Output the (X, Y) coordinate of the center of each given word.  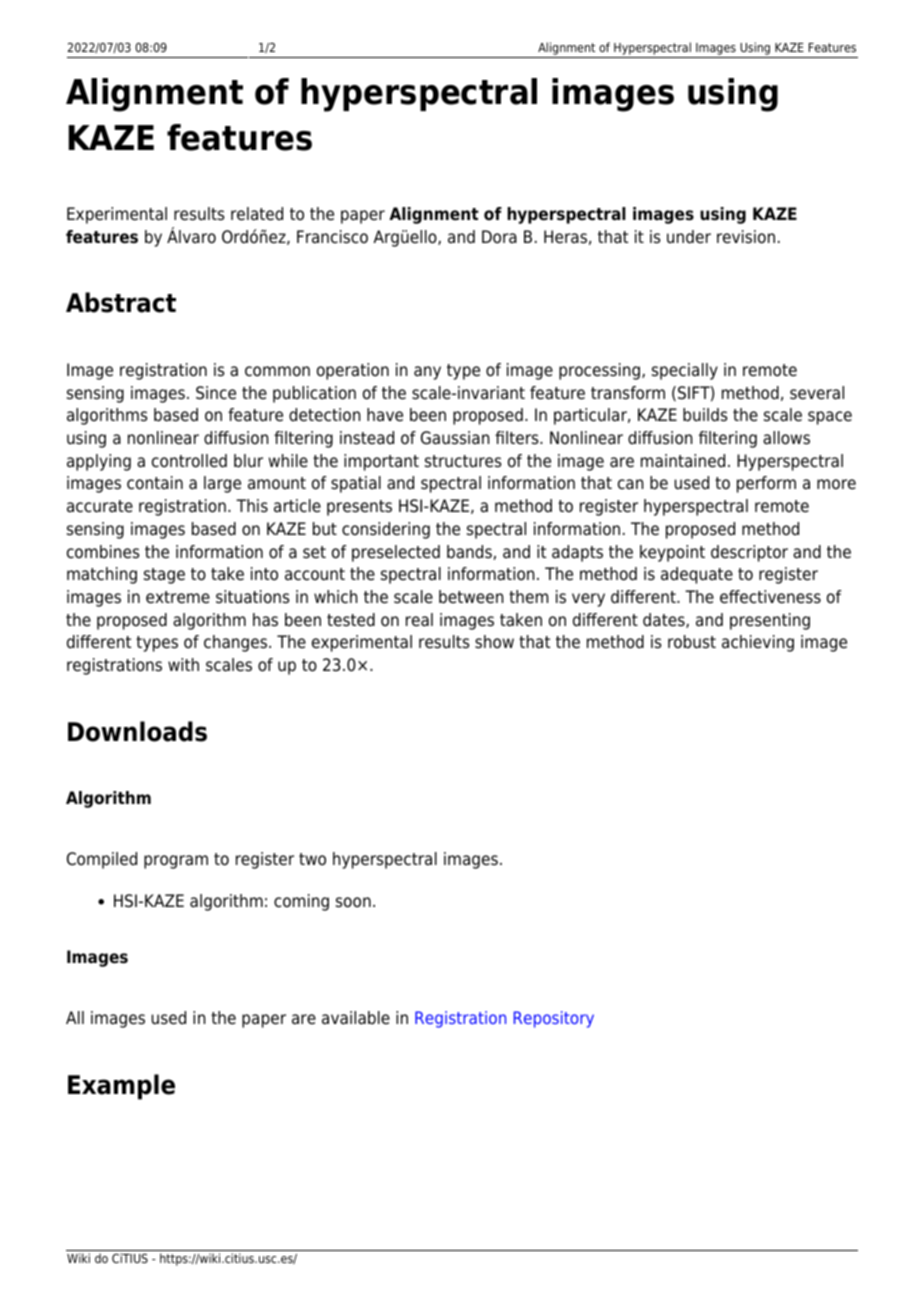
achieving (758, 643)
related (257, 214)
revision (746, 237)
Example (121, 1087)
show (494, 642)
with (183, 664)
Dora (499, 237)
